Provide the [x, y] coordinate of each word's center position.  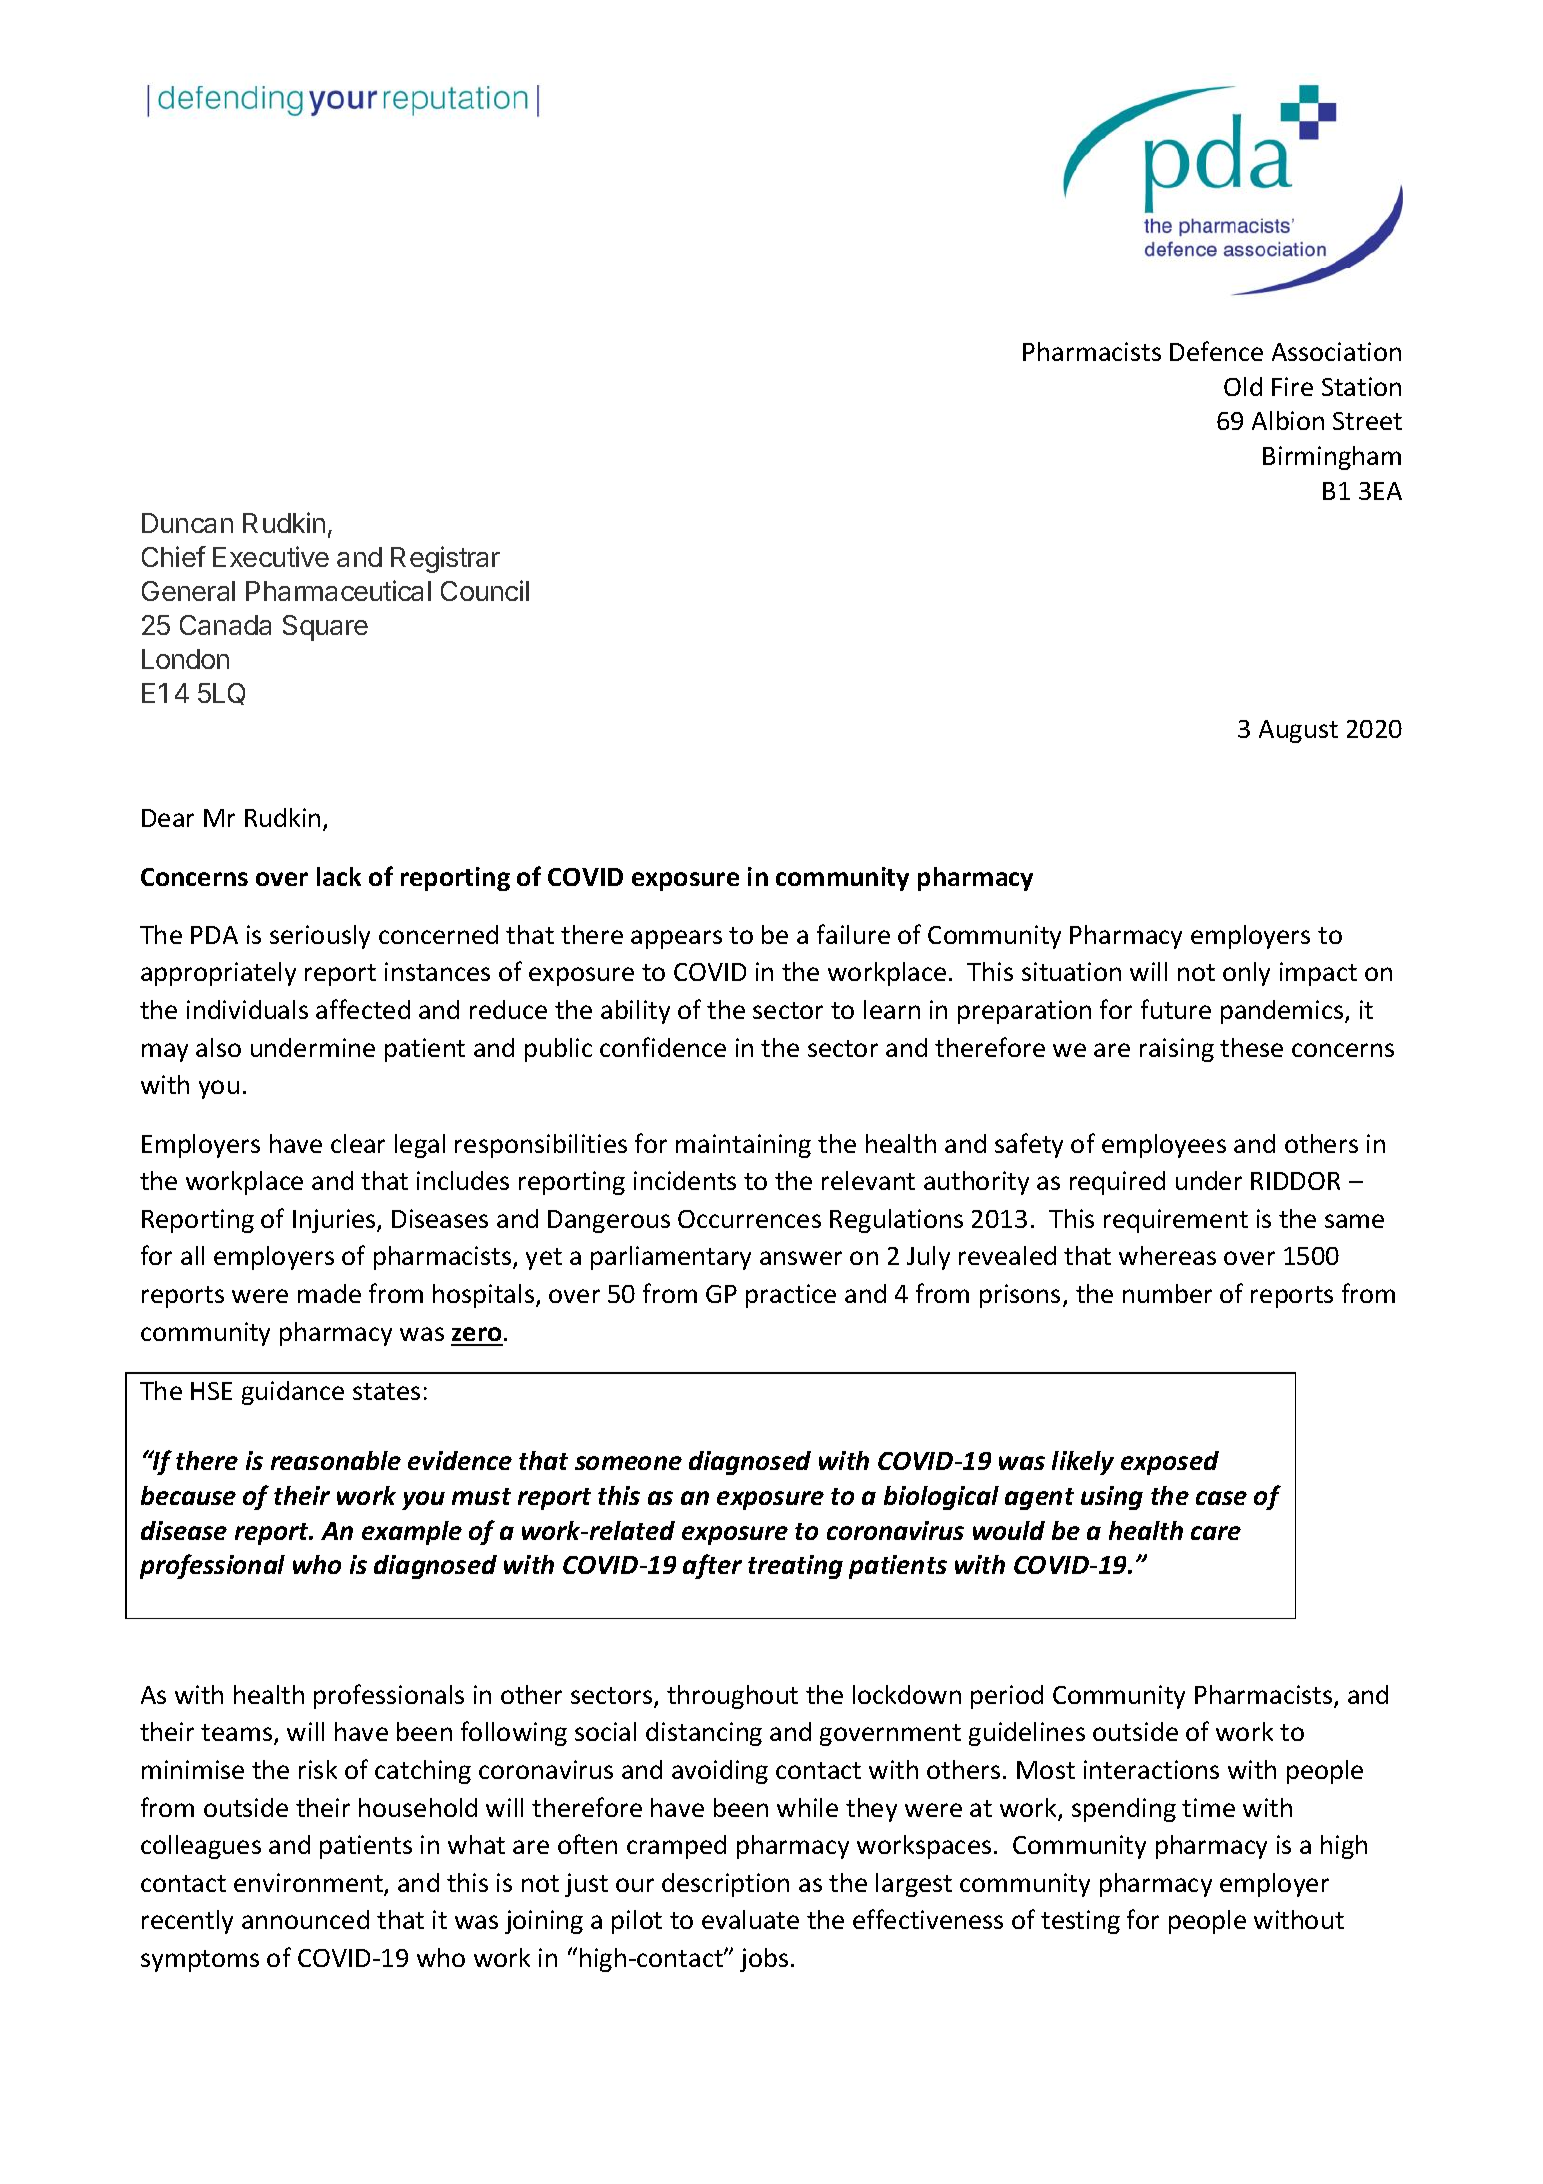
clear [358, 1143]
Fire [1292, 386]
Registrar [445, 559]
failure [853, 934]
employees [1164, 1146]
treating [795, 1567]
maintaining [743, 1146]
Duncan [187, 523]
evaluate [750, 1919]
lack [339, 876]
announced [305, 1919]
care [1216, 1533]
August [1298, 731]
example [412, 1533]
